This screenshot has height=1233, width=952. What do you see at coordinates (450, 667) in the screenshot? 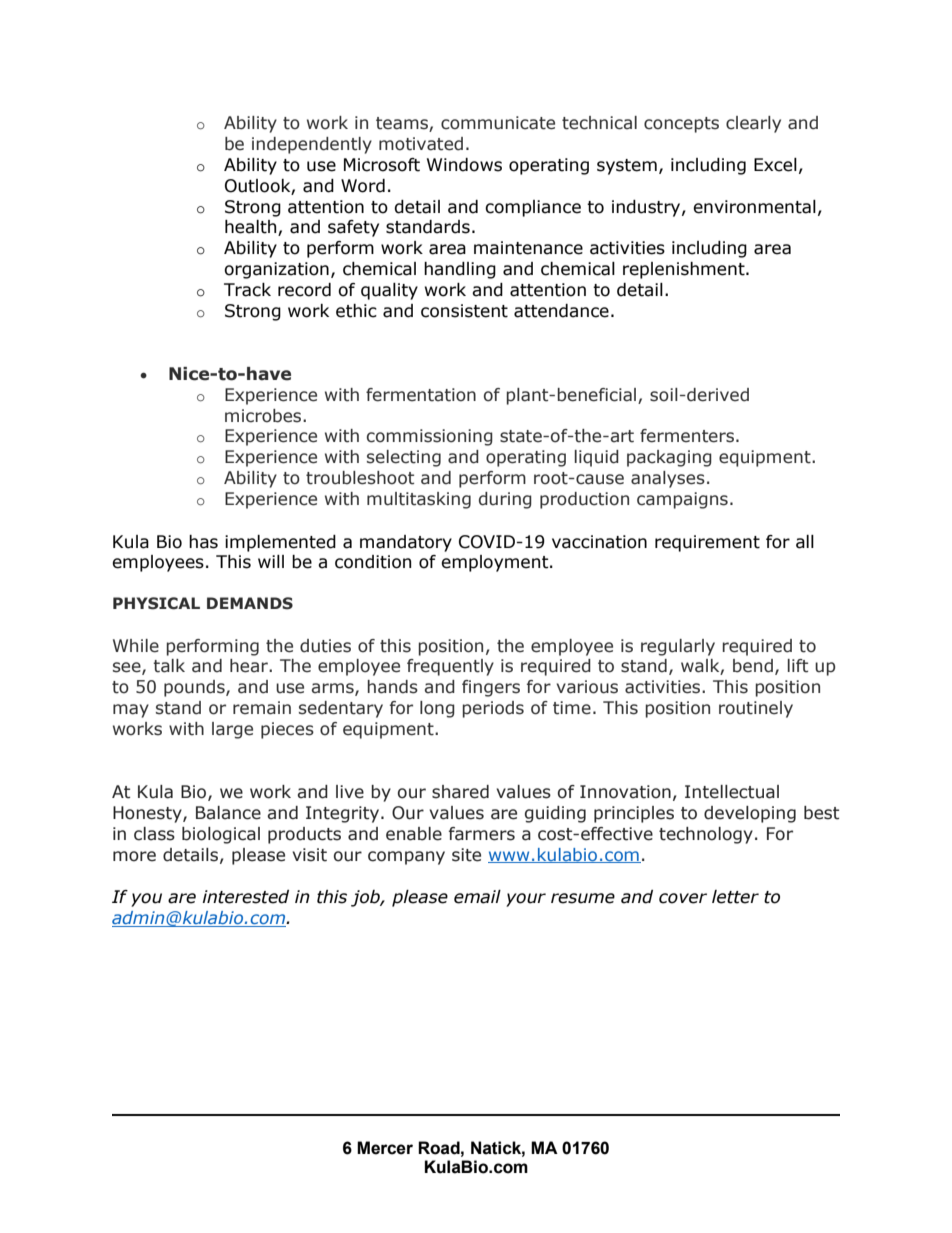
I see `frequently` at bounding box center [450, 667].
